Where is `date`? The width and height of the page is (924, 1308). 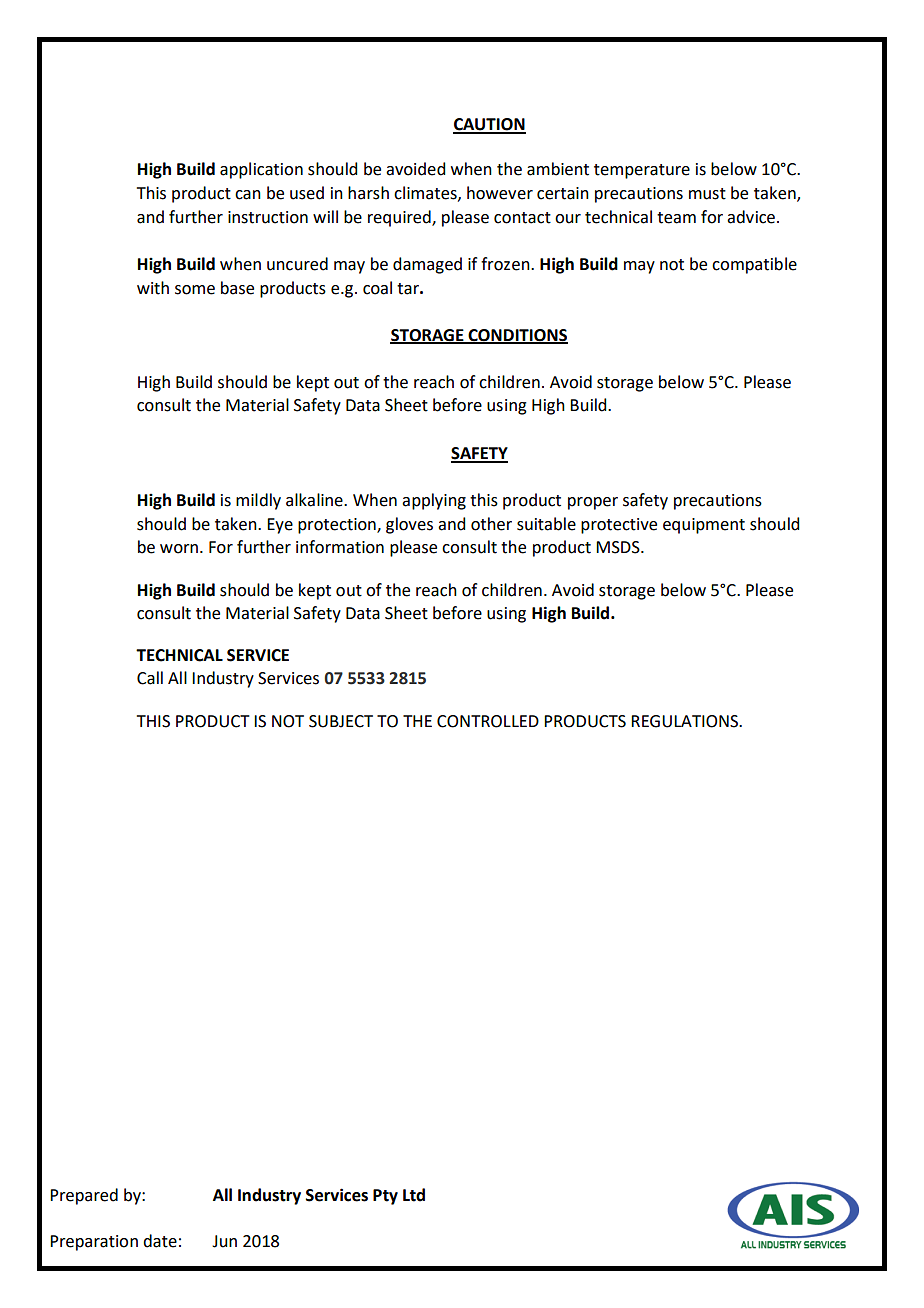
date is located at coordinates (160, 1241).
